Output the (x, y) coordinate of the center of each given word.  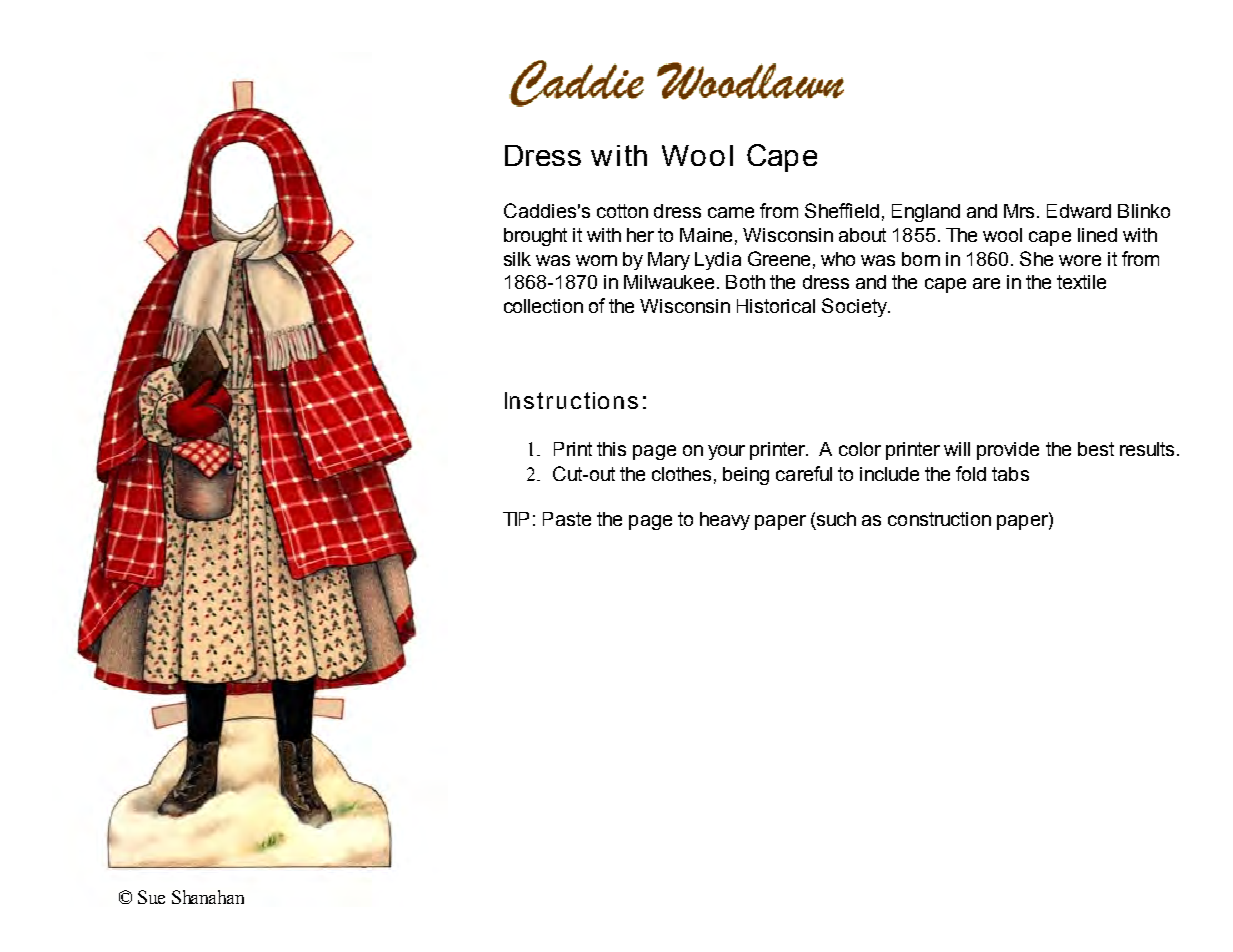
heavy (725, 521)
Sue (151, 897)
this (611, 449)
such (836, 519)
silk (517, 259)
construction (939, 519)
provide (1008, 451)
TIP (516, 519)
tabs (1010, 474)
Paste (567, 519)
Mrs (1019, 211)
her (640, 235)
